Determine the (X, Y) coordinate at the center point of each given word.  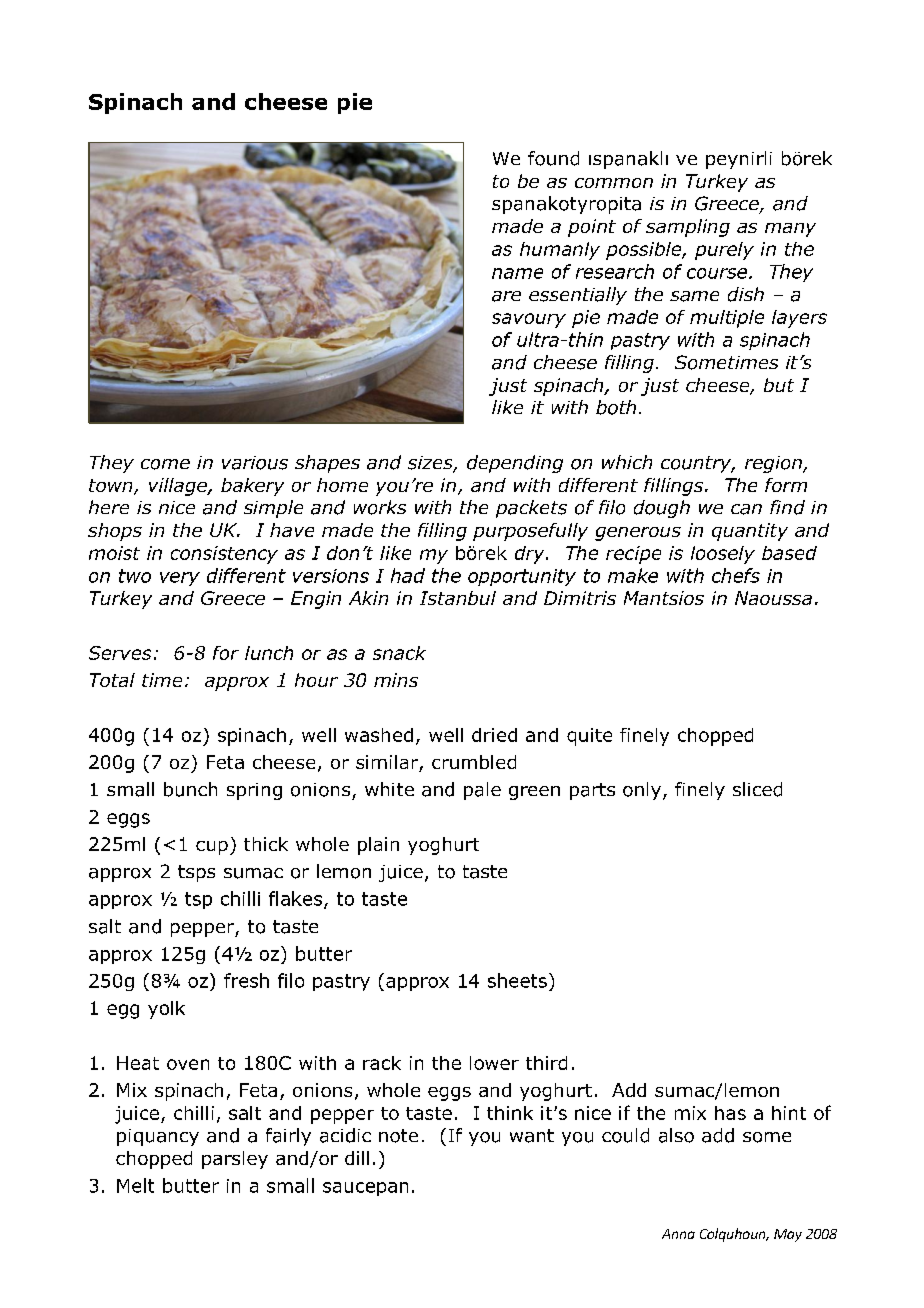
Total (112, 680)
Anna (678, 1234)
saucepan (365, 1189)
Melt (135, 1185)
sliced (757, 789)
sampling (688, 228)
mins (396, 680)
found (553, 158)
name (517, 273)
